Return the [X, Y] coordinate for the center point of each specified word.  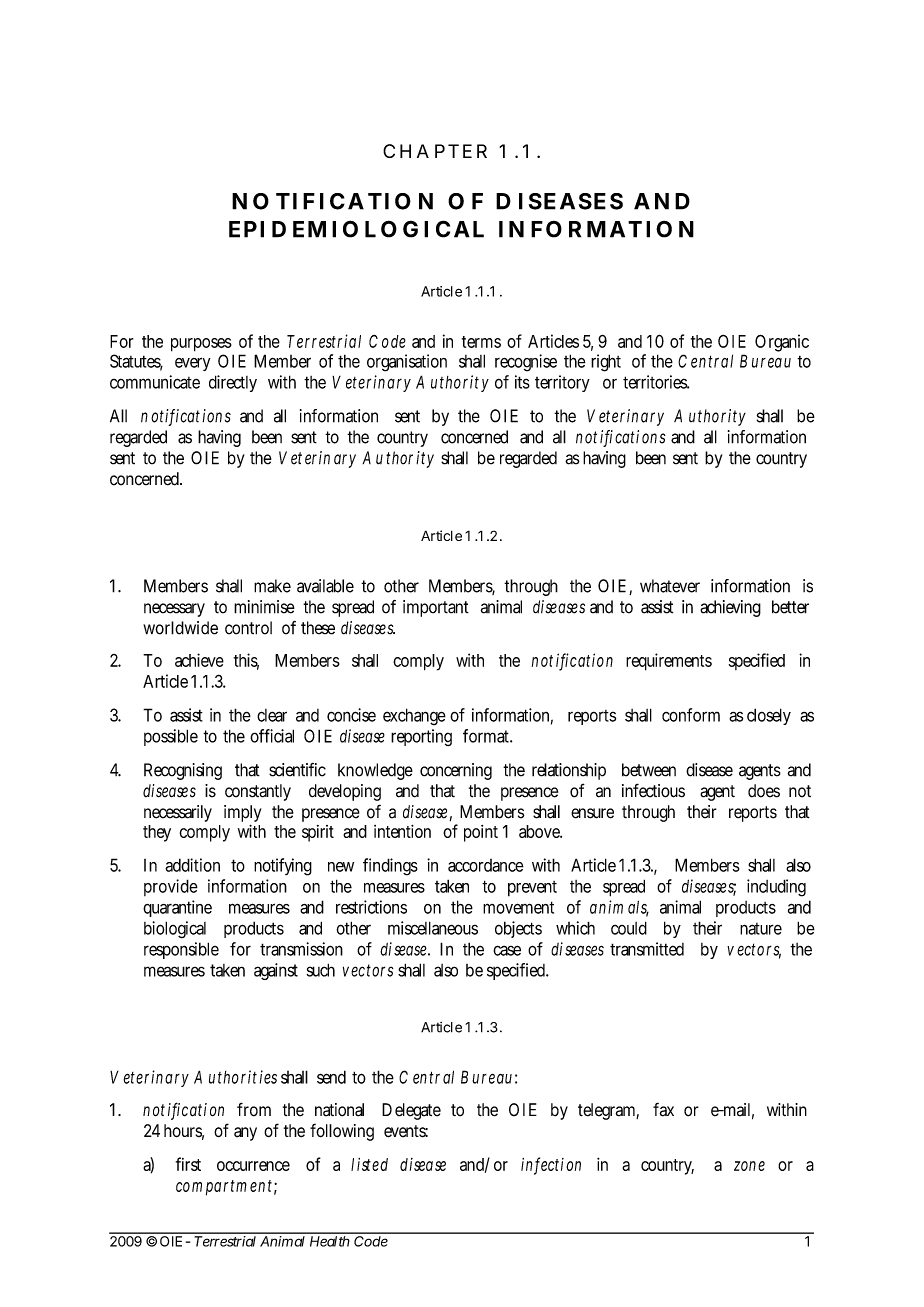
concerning [456, 771]
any [245, 1134]
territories [656, 382]
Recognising [183, 771]
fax [663, 1109]
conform [691, 715]
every [192, 364]
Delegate [411, 1111]
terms [481, 342]
